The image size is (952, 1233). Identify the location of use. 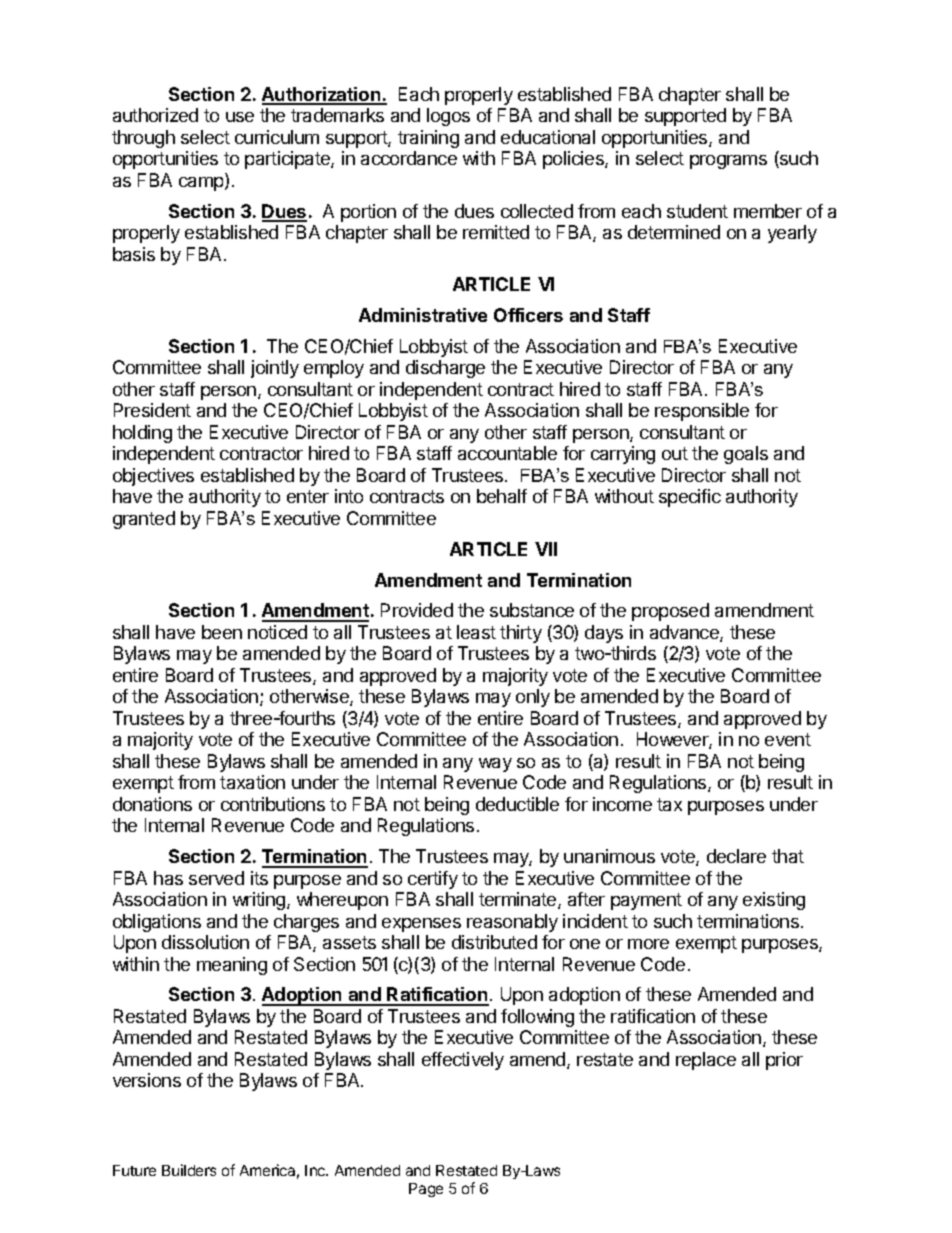
(240, 117).
